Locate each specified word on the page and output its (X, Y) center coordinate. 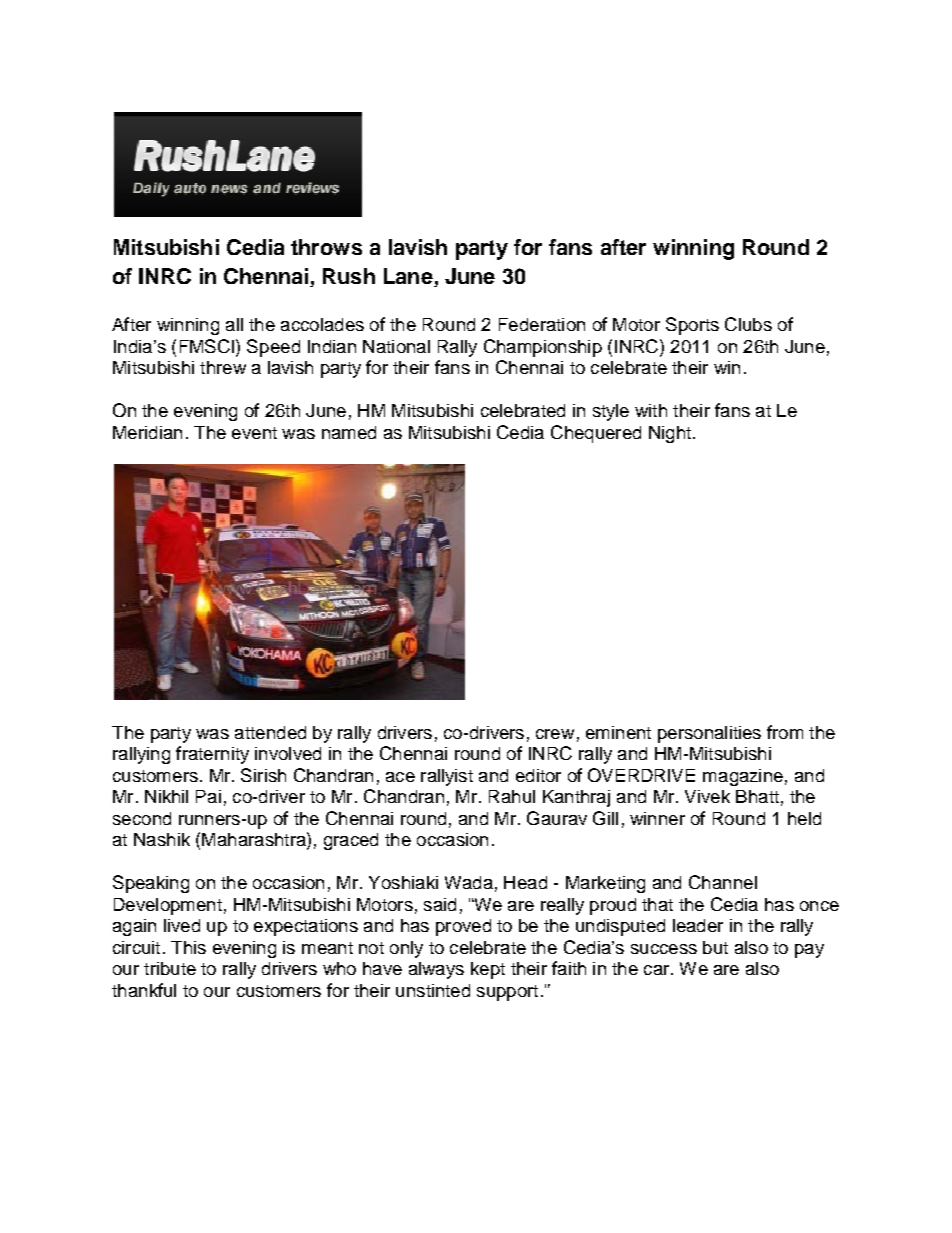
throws (326, 247)
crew (555, 734)
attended (270, 732)
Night (670, 434)
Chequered (596, 434)
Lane (408, 276)
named (349, 432)
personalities (709, 734)
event (254, 433)
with (651, 410)
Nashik (162, 839)
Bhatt (757, 796)
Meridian (147, 432)
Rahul (512, 796)
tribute (170, 968)
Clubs (748, 324)
